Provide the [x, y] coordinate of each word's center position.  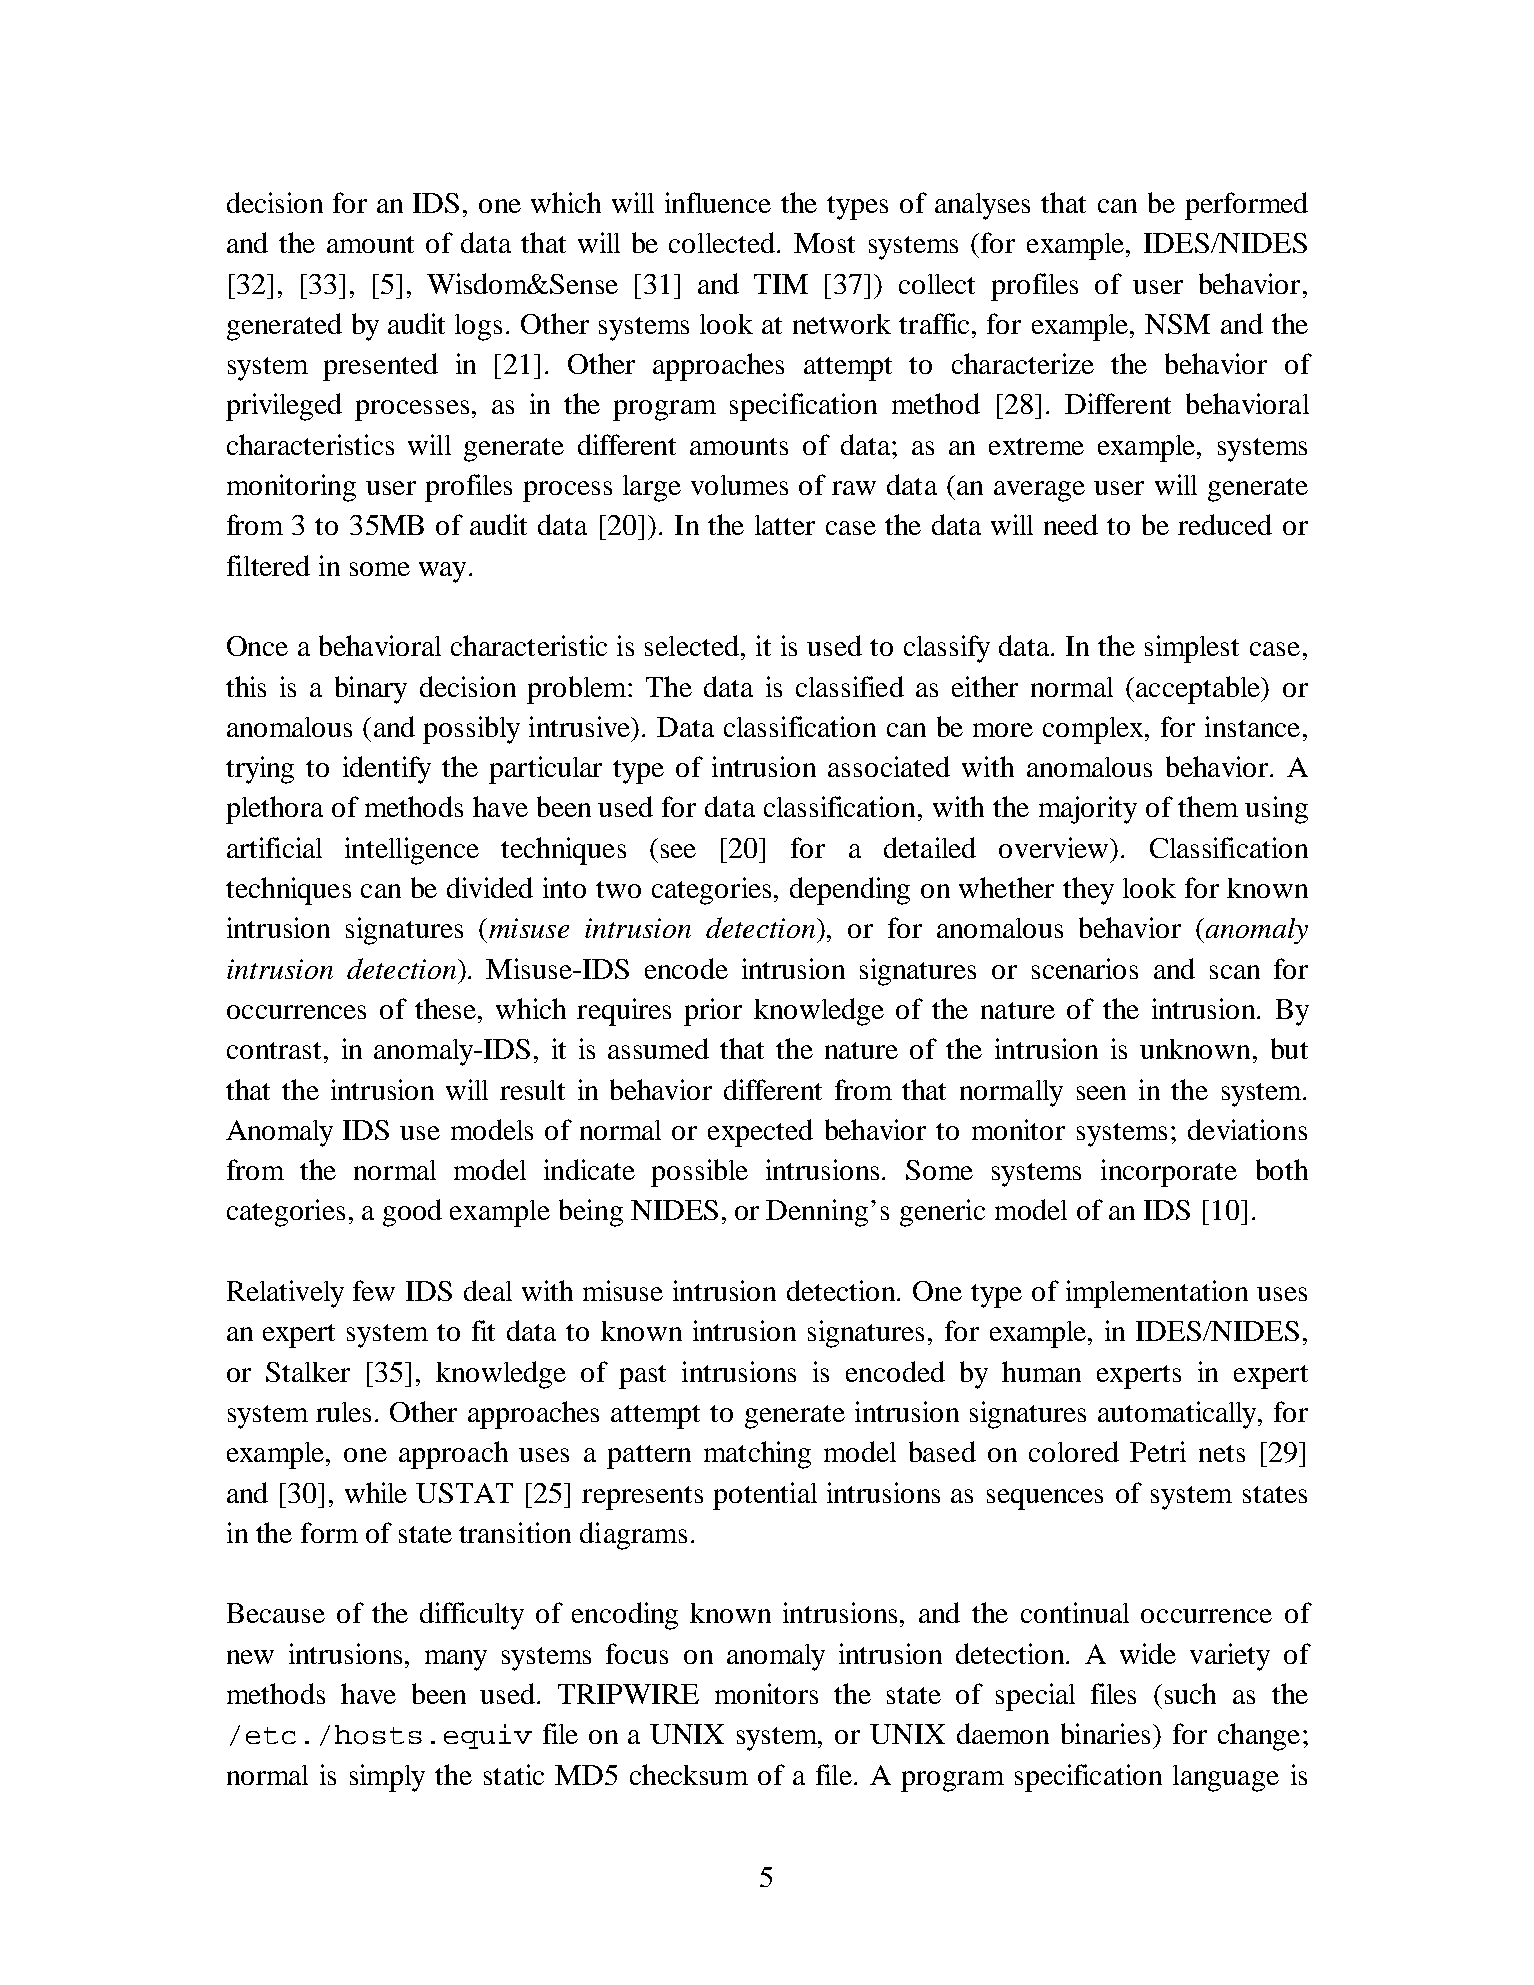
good [412, 1213]
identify [387, 770]
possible [699, 1173]
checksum [689, 1774]
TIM [781, 284]
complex [1094, 730]
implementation [1157, 1294]
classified [850, 686]
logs [478, 327]
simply [387, 1778]
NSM [1177, 324]
